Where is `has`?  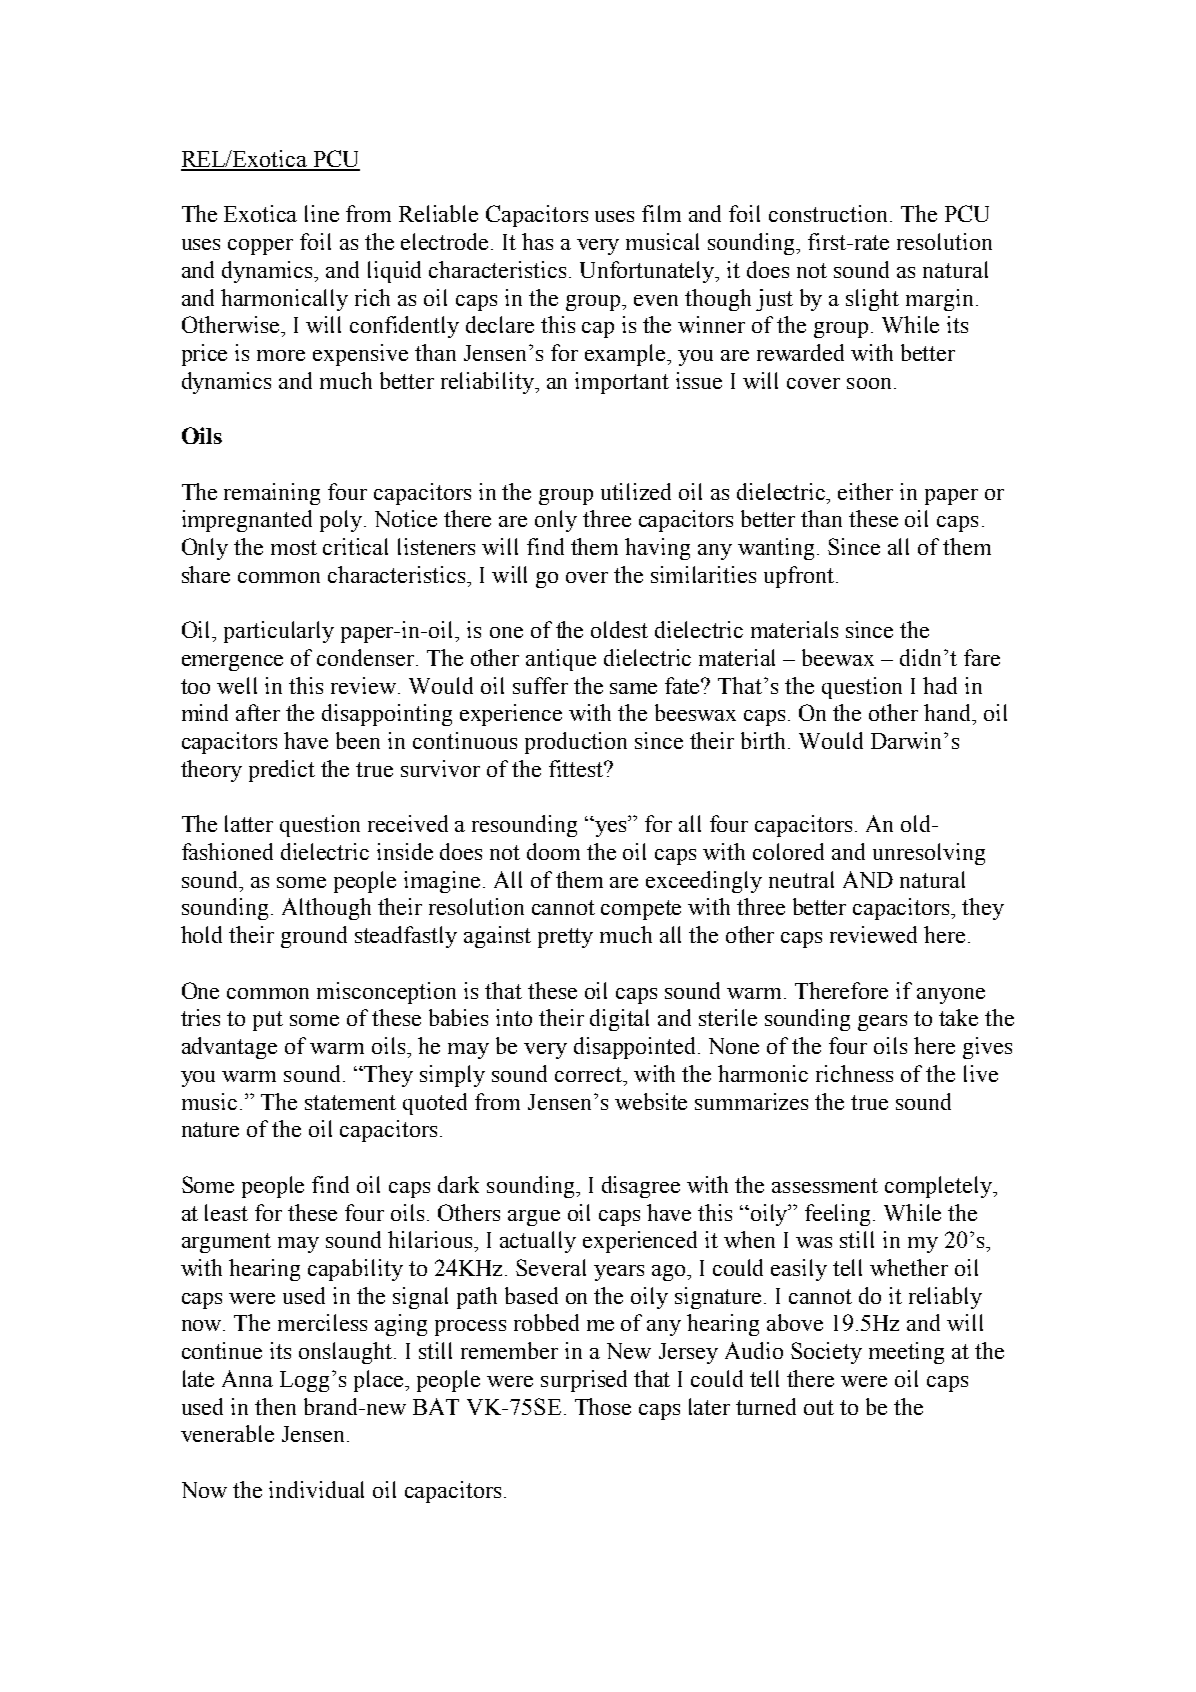
has is located at coordinates (537, 241).
